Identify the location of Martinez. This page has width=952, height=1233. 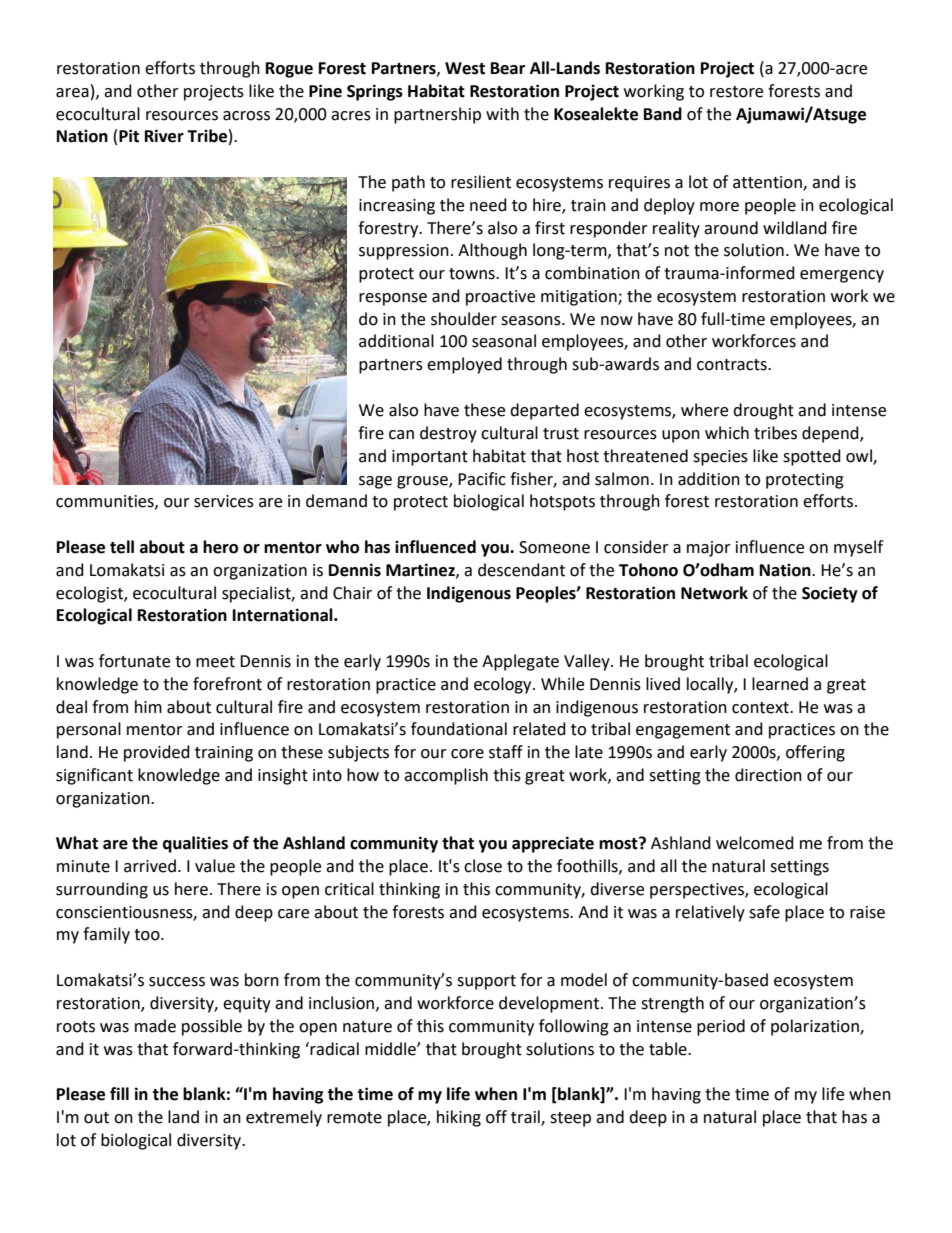
(421, 570).
